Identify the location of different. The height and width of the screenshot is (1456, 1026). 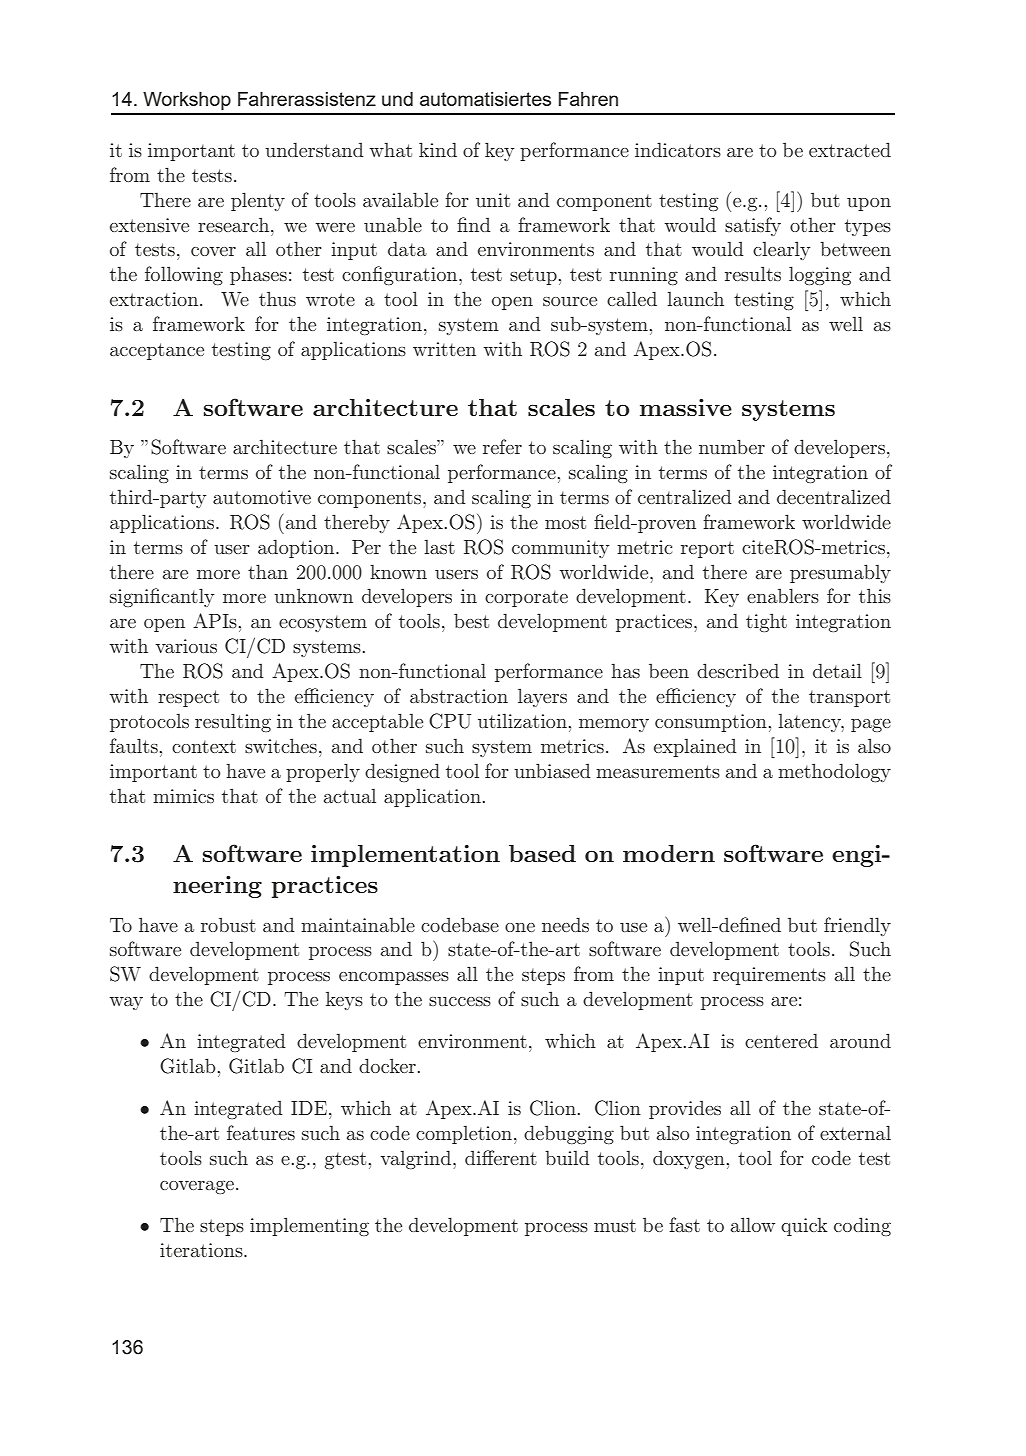
(501, 1157).
